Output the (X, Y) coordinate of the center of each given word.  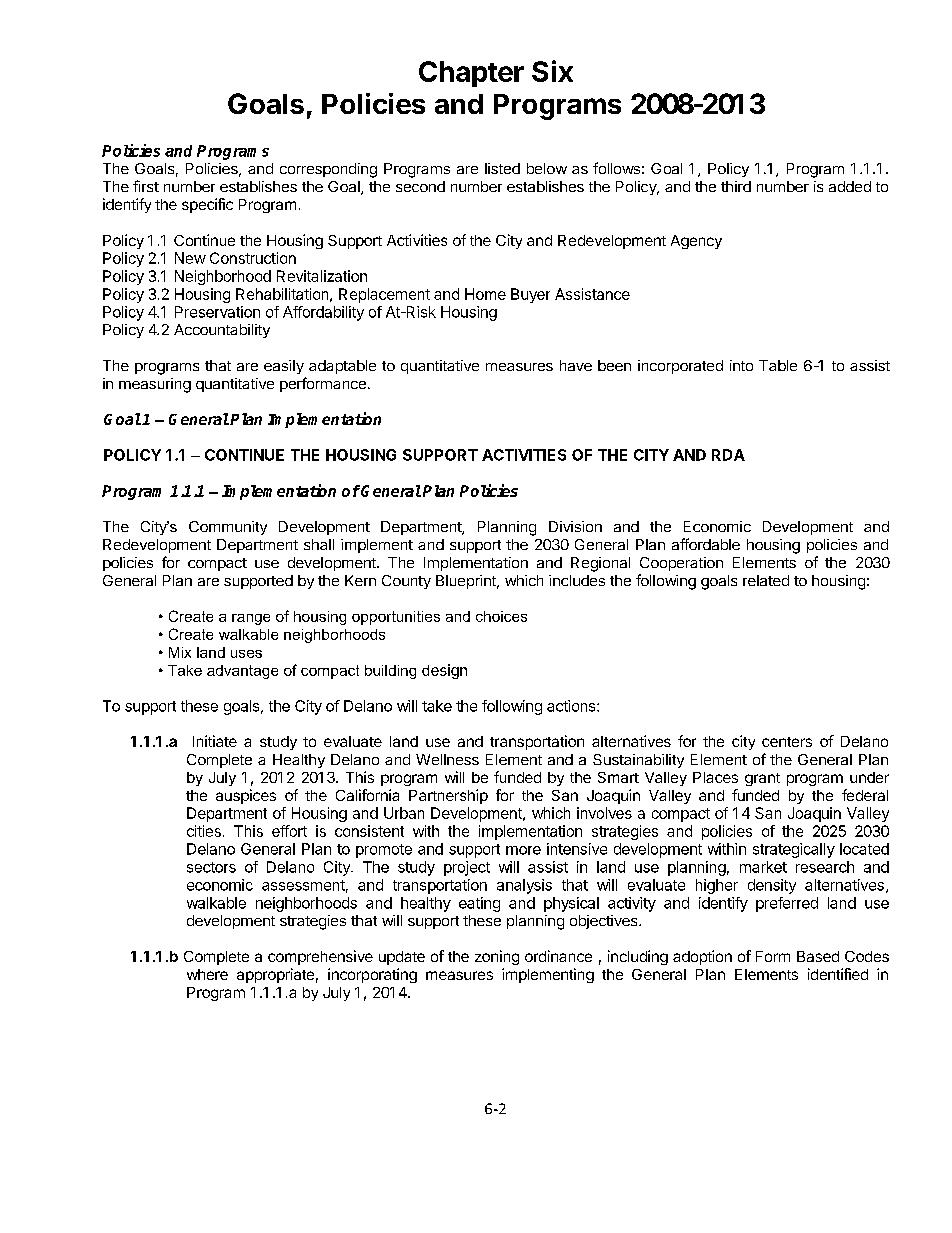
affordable (706, 544)
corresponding (328, 170)
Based (818, 956)
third (736, 186)
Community (228, 528)
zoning (497, 957)
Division (575, 526)
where (207, 974)
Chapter (471, 74)
